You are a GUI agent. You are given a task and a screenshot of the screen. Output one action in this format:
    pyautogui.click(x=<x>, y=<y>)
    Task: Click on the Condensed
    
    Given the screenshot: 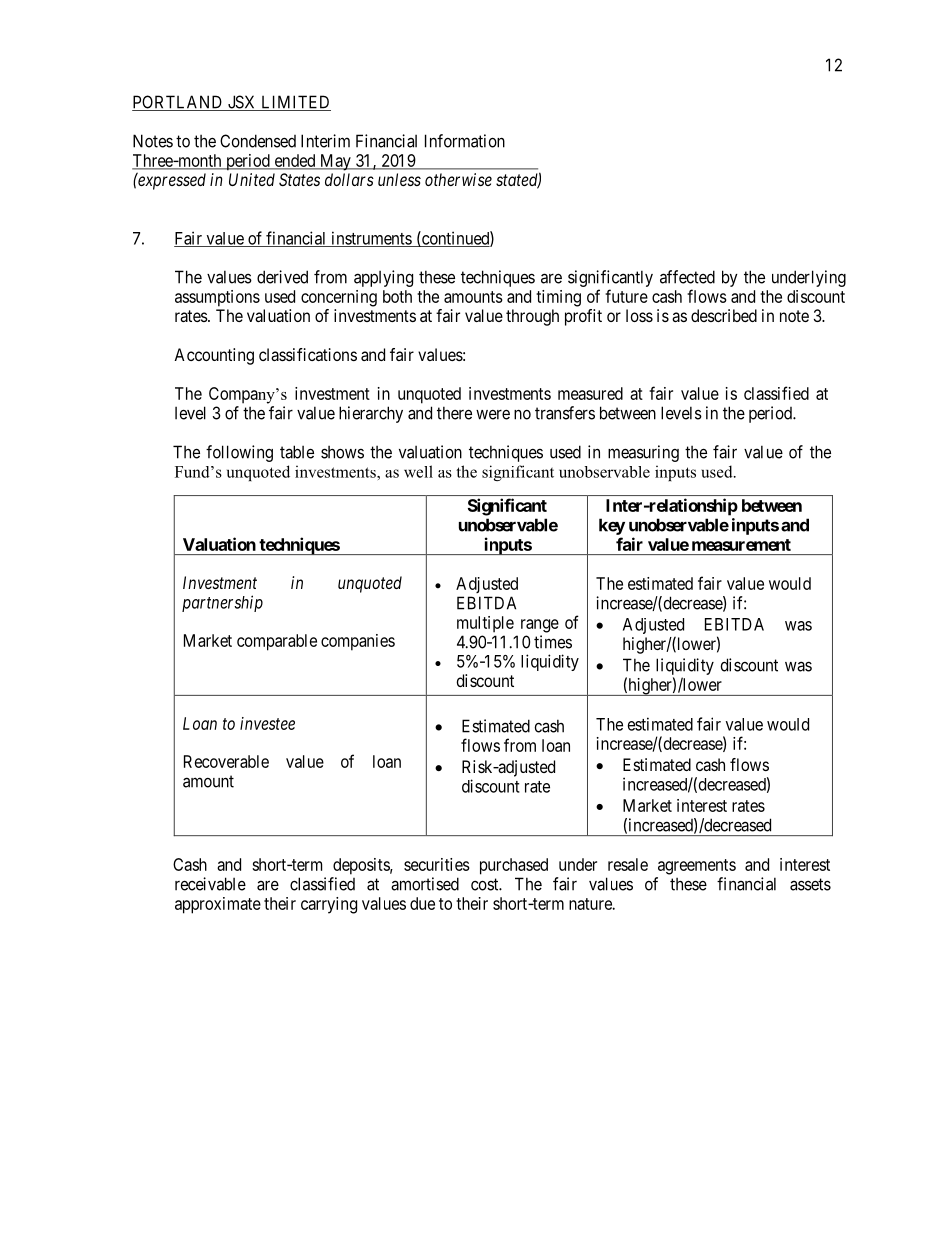 What is the action you would take?
    pyautogui.click(x=258, y=141)
